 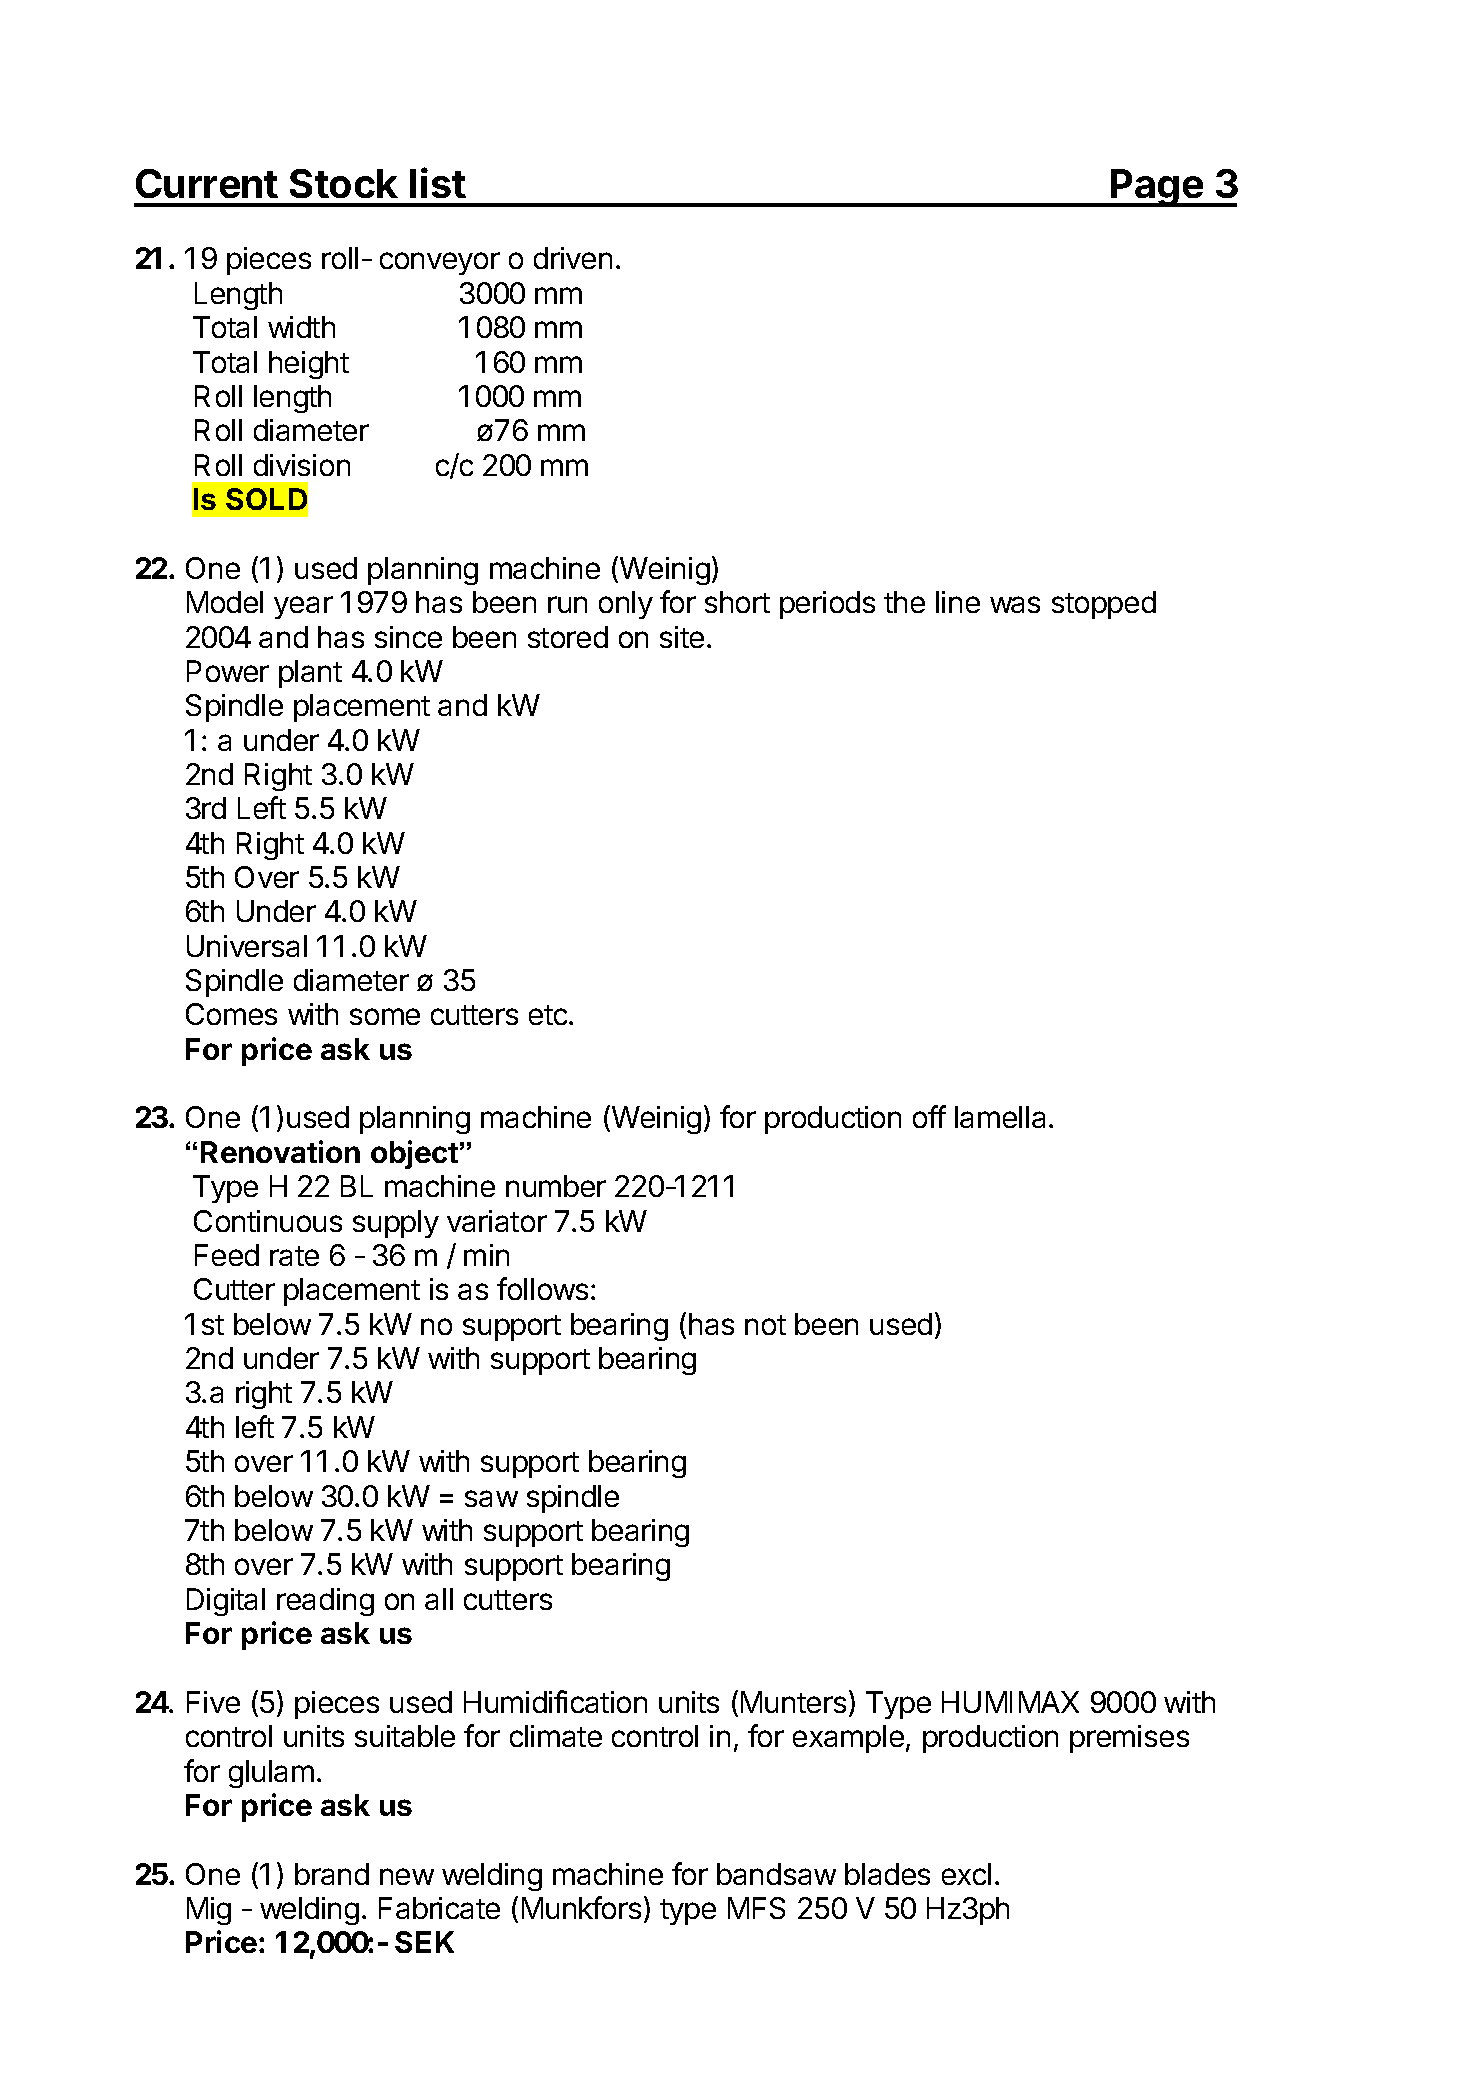 I want to click on not, so click(x=765, y=1325).
